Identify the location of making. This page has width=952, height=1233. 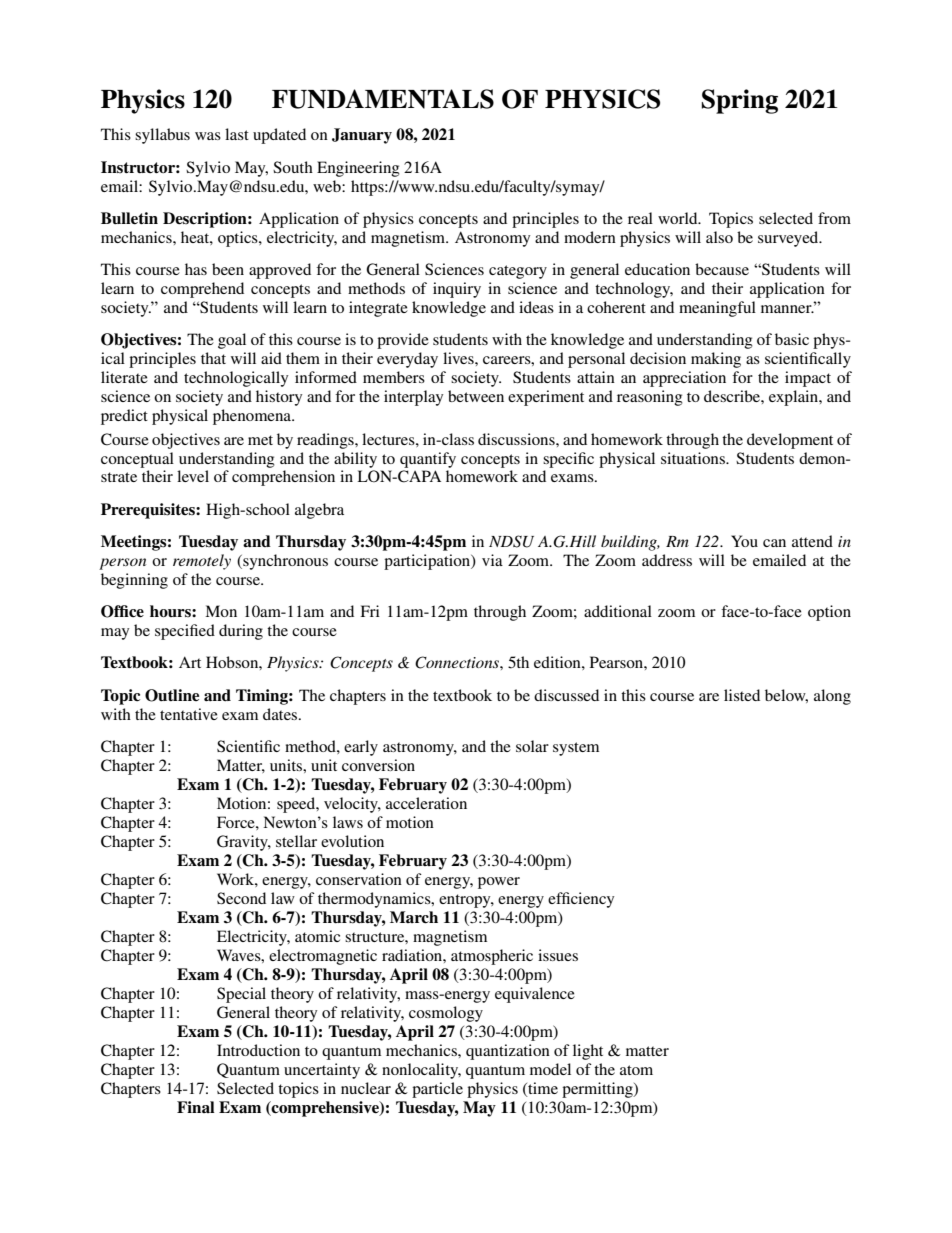
(716, 360).
